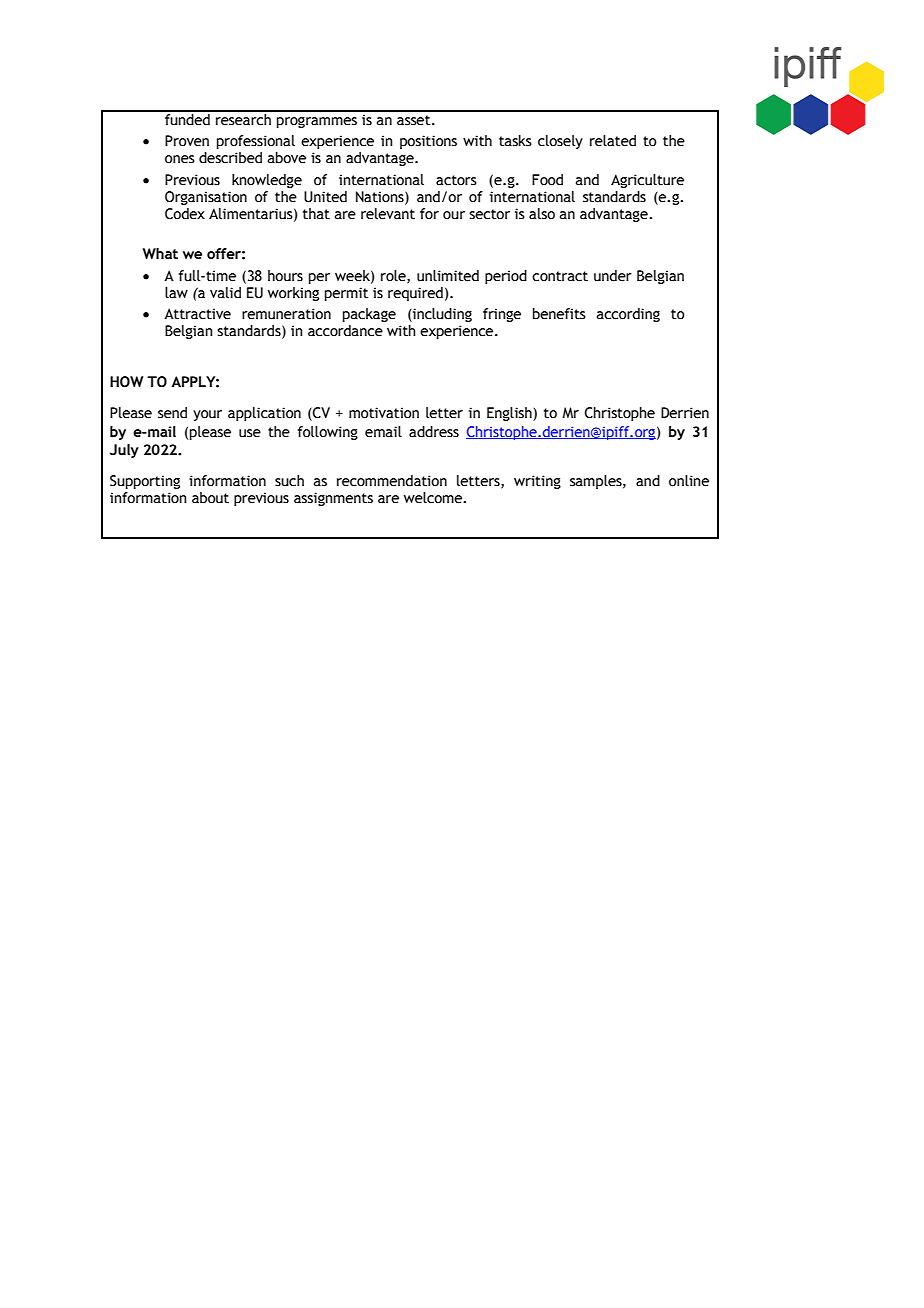  What do you see at coordinates (510, 414) in the screenshot?
I see `English` at bounding box center [510, 414].
